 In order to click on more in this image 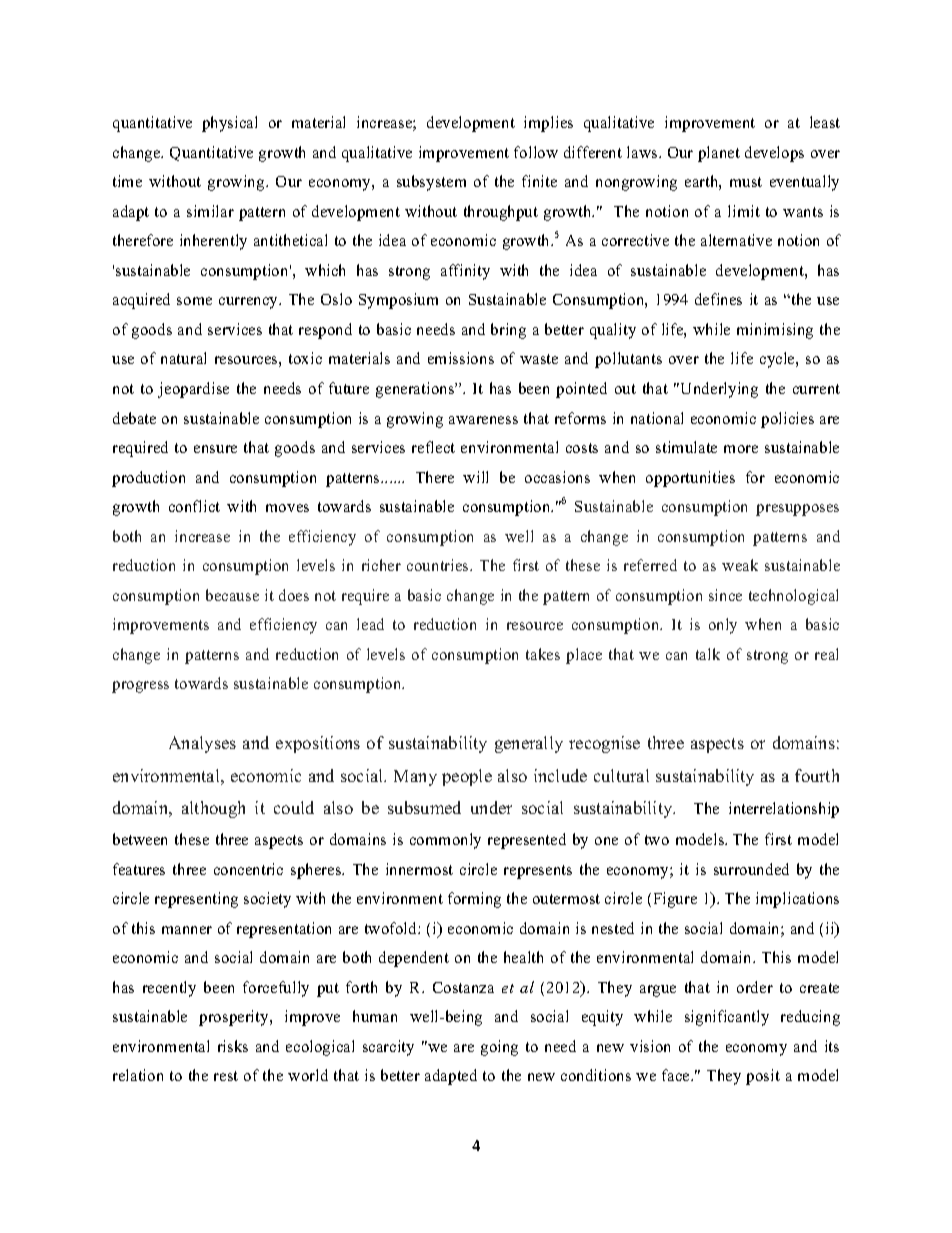, I will do `click(741, 449)`.
